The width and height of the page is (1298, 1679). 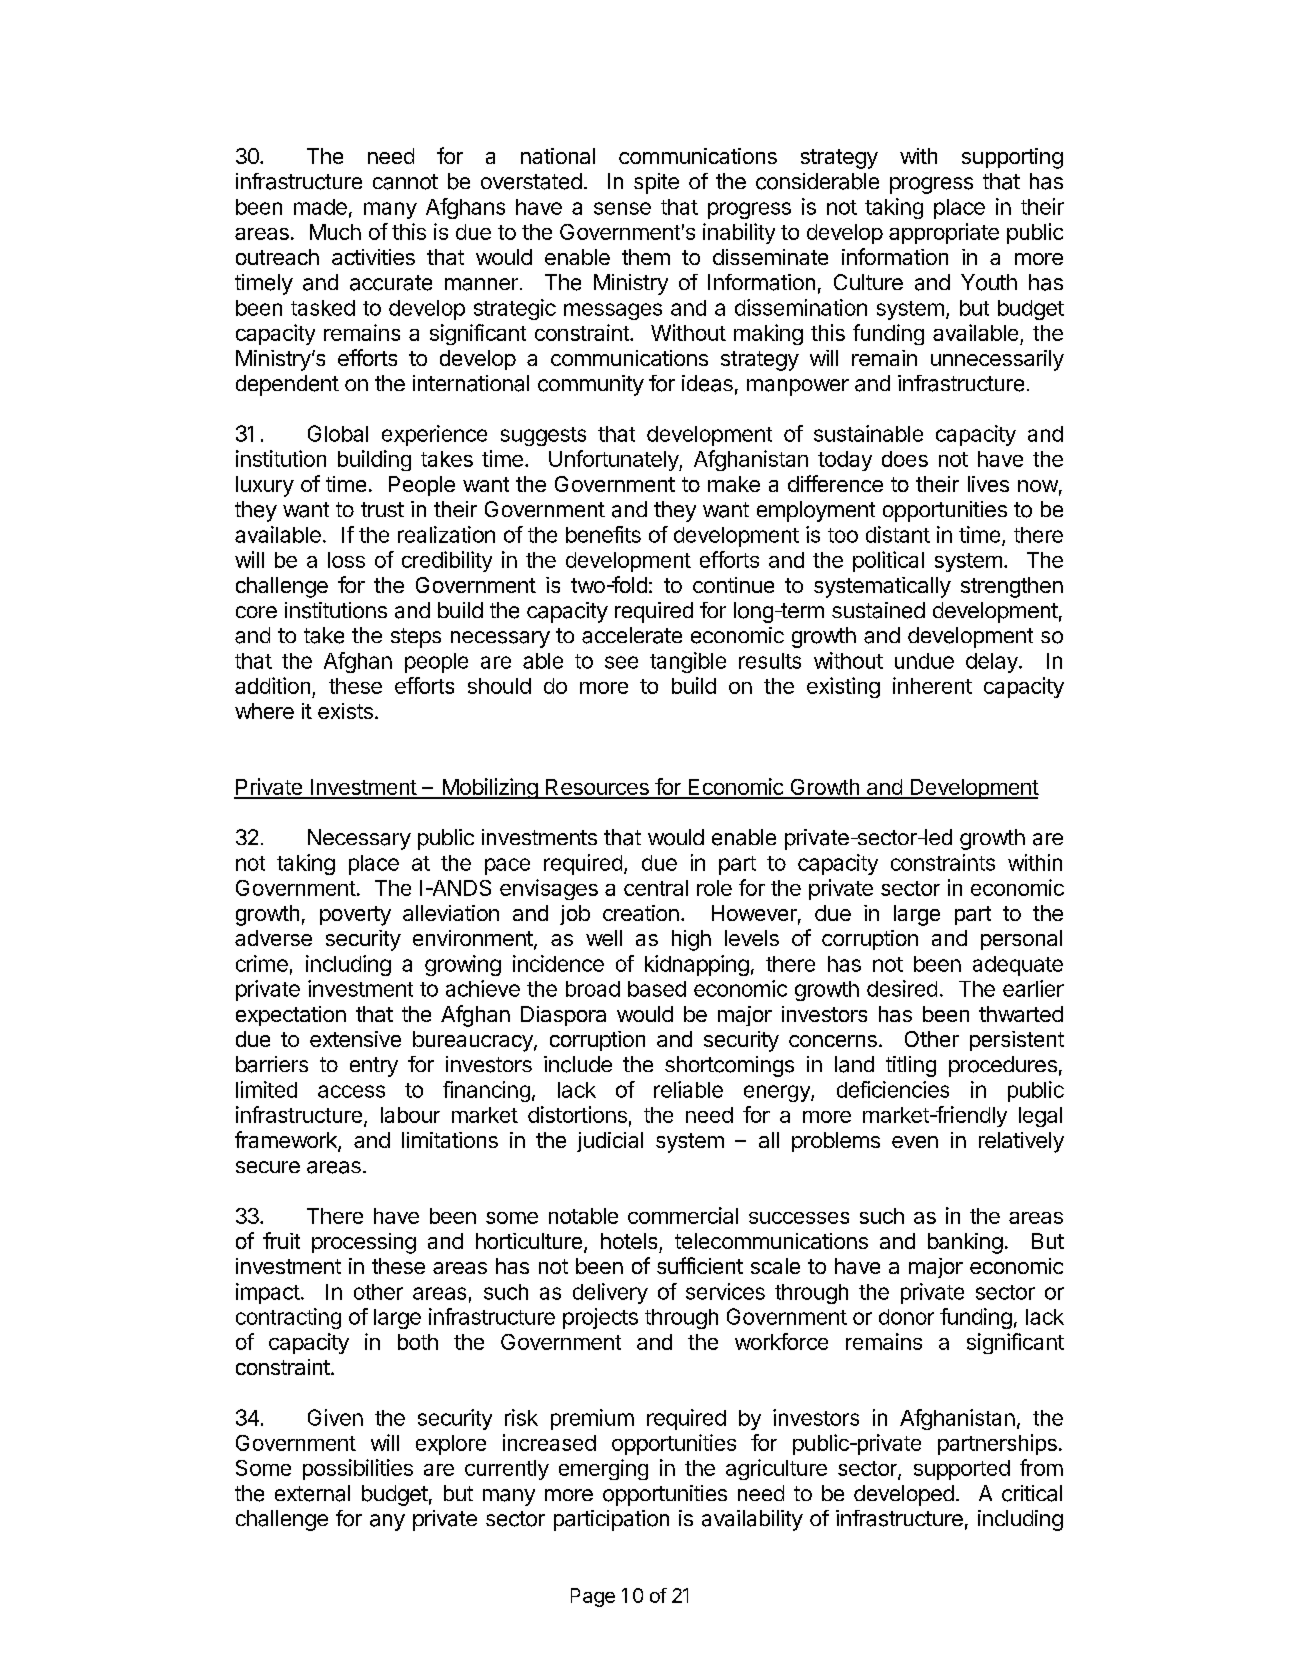 I want to click on external, so click(x=312, y=1493).
